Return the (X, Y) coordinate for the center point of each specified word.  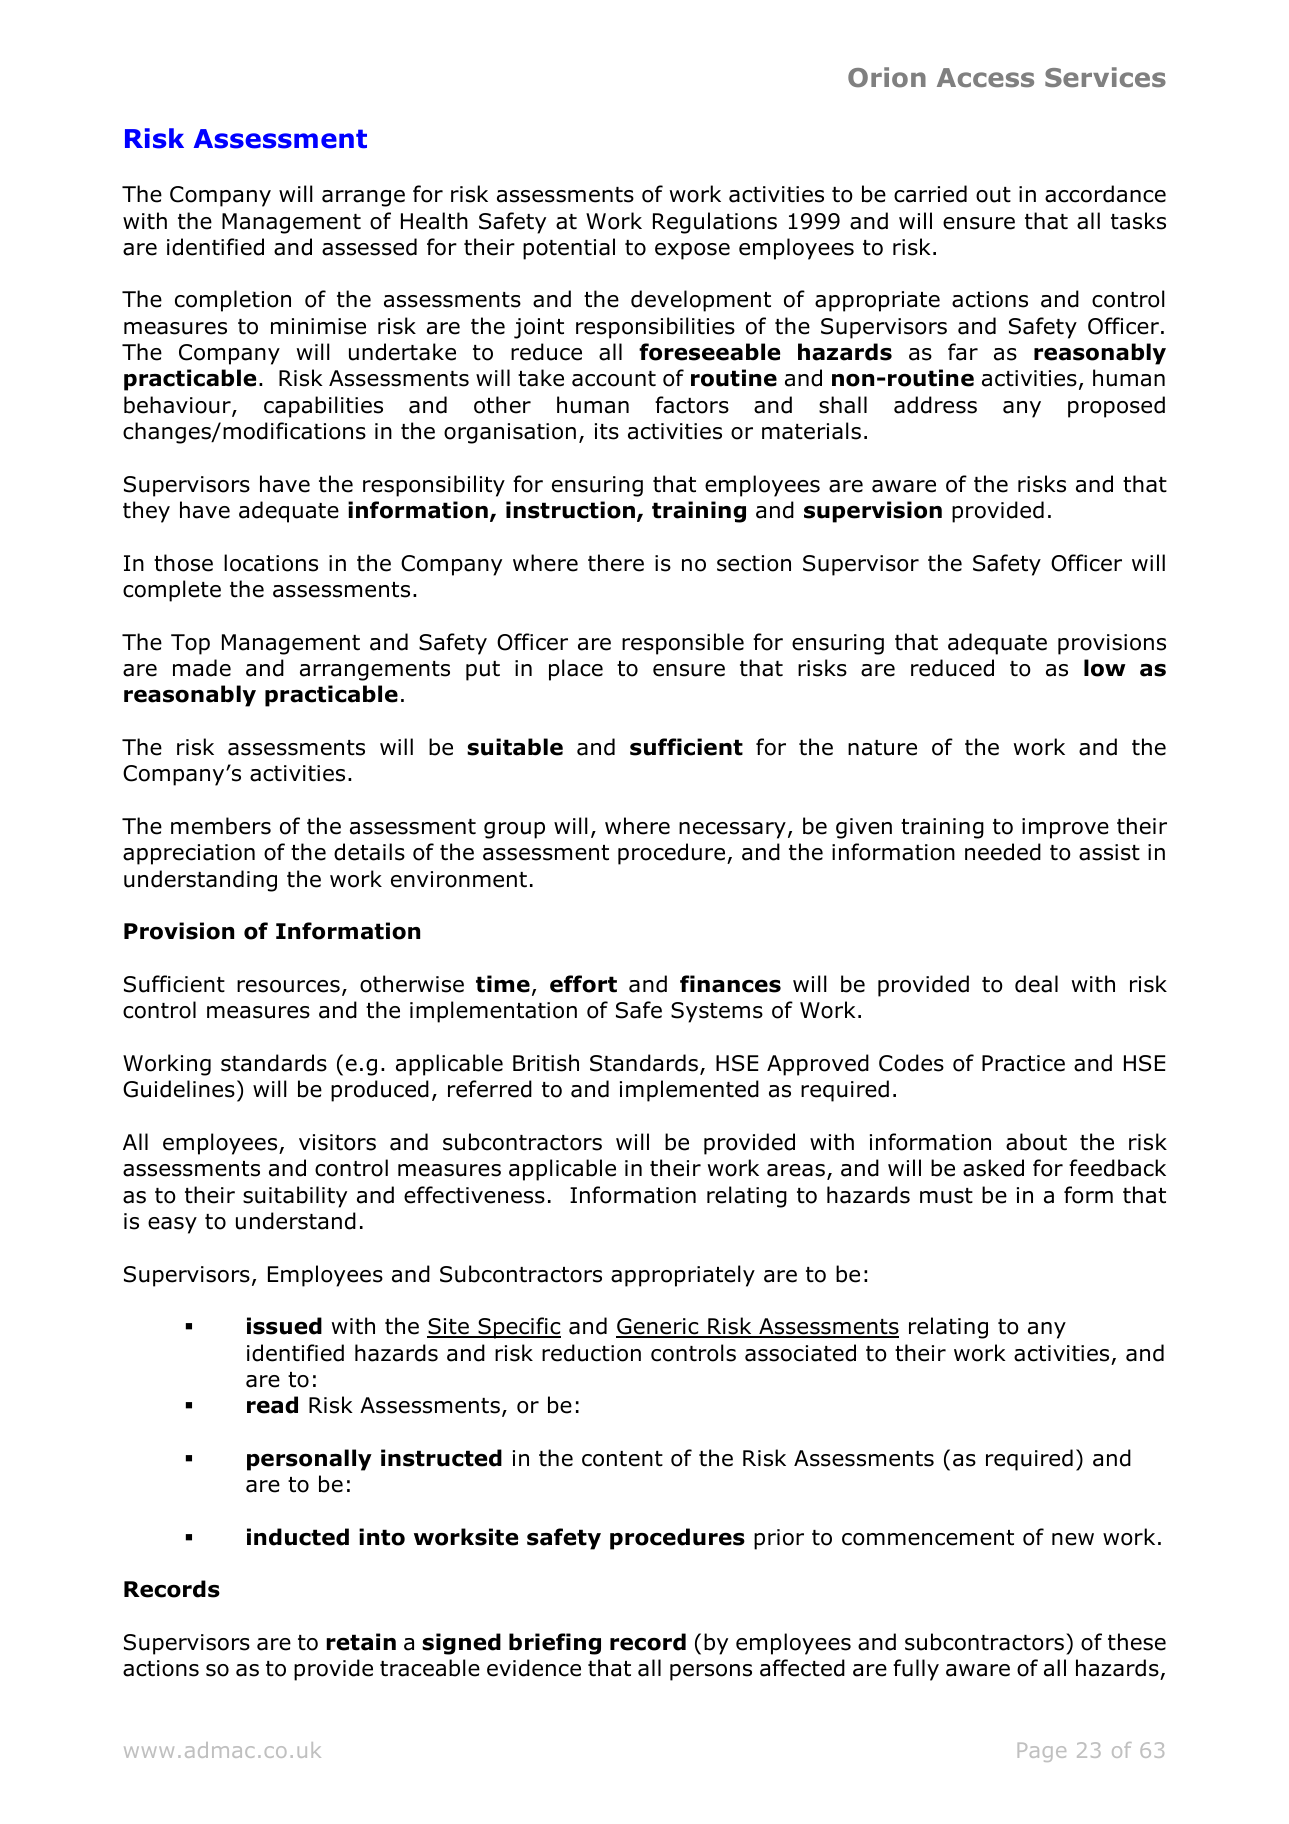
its (607, 431)
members (221, 826)
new (1073, 1539)
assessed (369, 247)
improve (1065, 828)
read (272, 1405)
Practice (1023, 1063)
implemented (689, 1091)
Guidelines (179, 1089)
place (576, 670)
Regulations (715, 223)
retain (361, 1642)
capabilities (323, 407)
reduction (591, 1353)
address (935, 405)
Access (985, 77)
